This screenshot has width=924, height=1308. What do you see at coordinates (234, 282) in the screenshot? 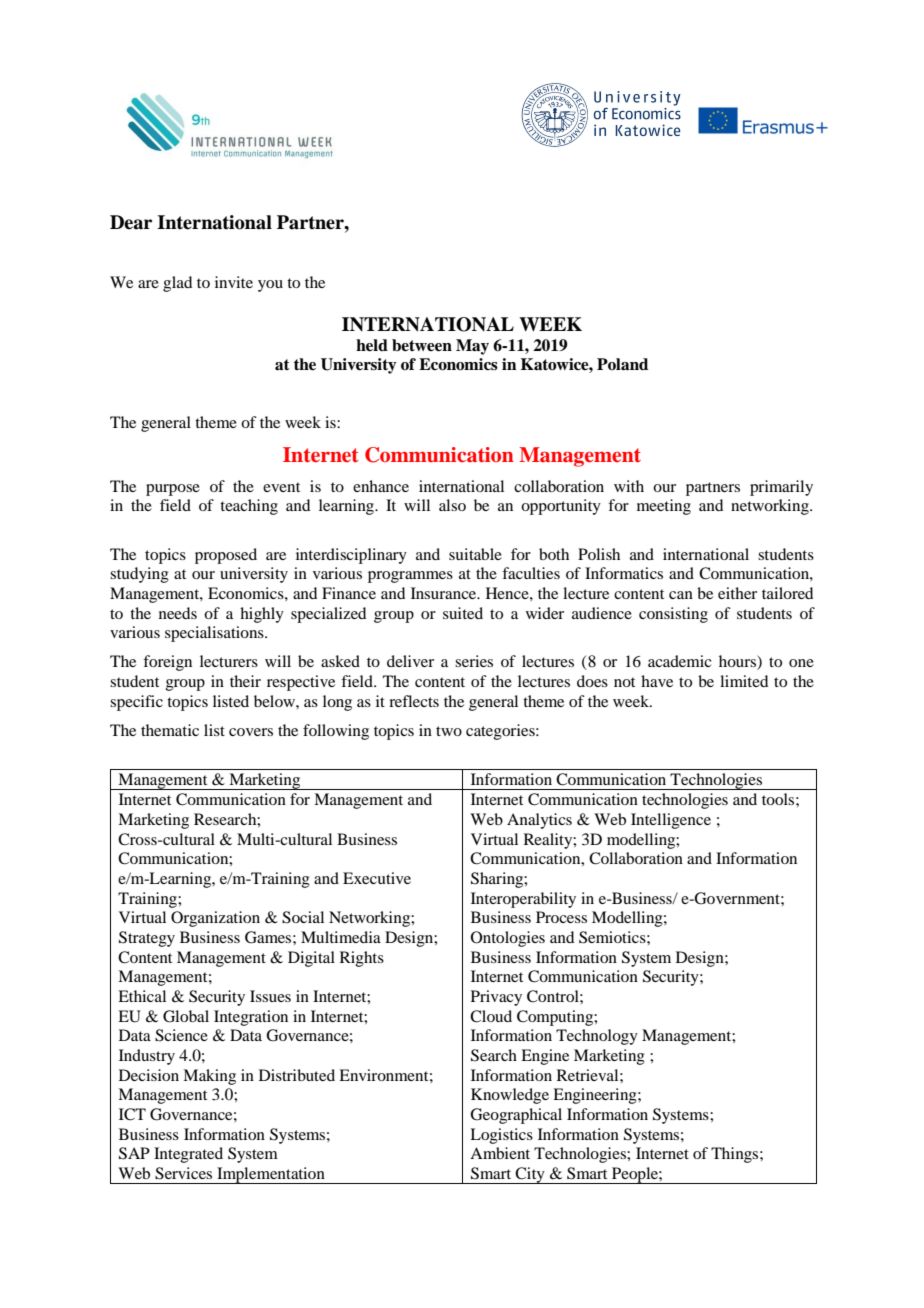
I see `invite` at bounding box center [234, 282].
